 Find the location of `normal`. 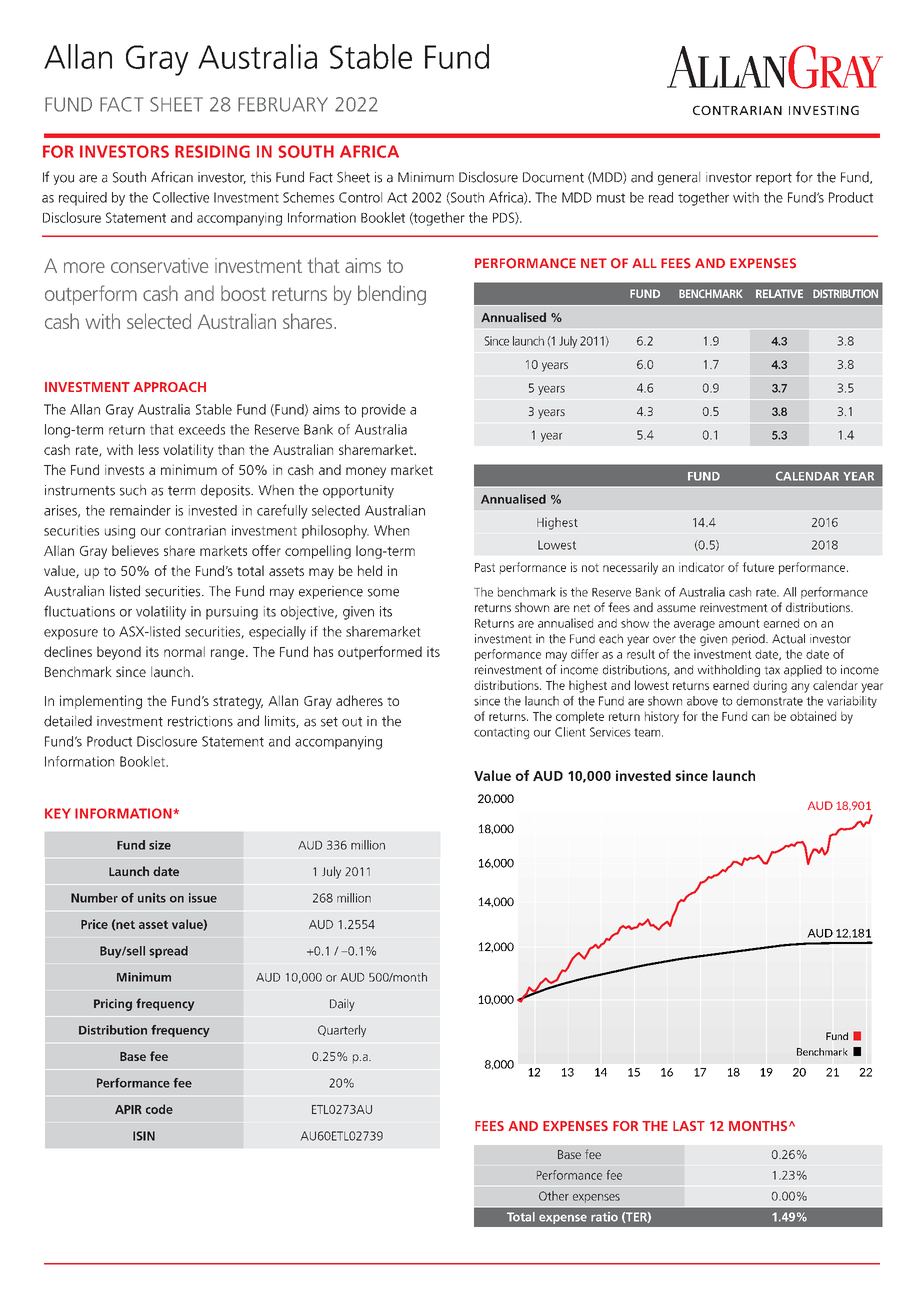

normal is located at coordinates (184, 651).
